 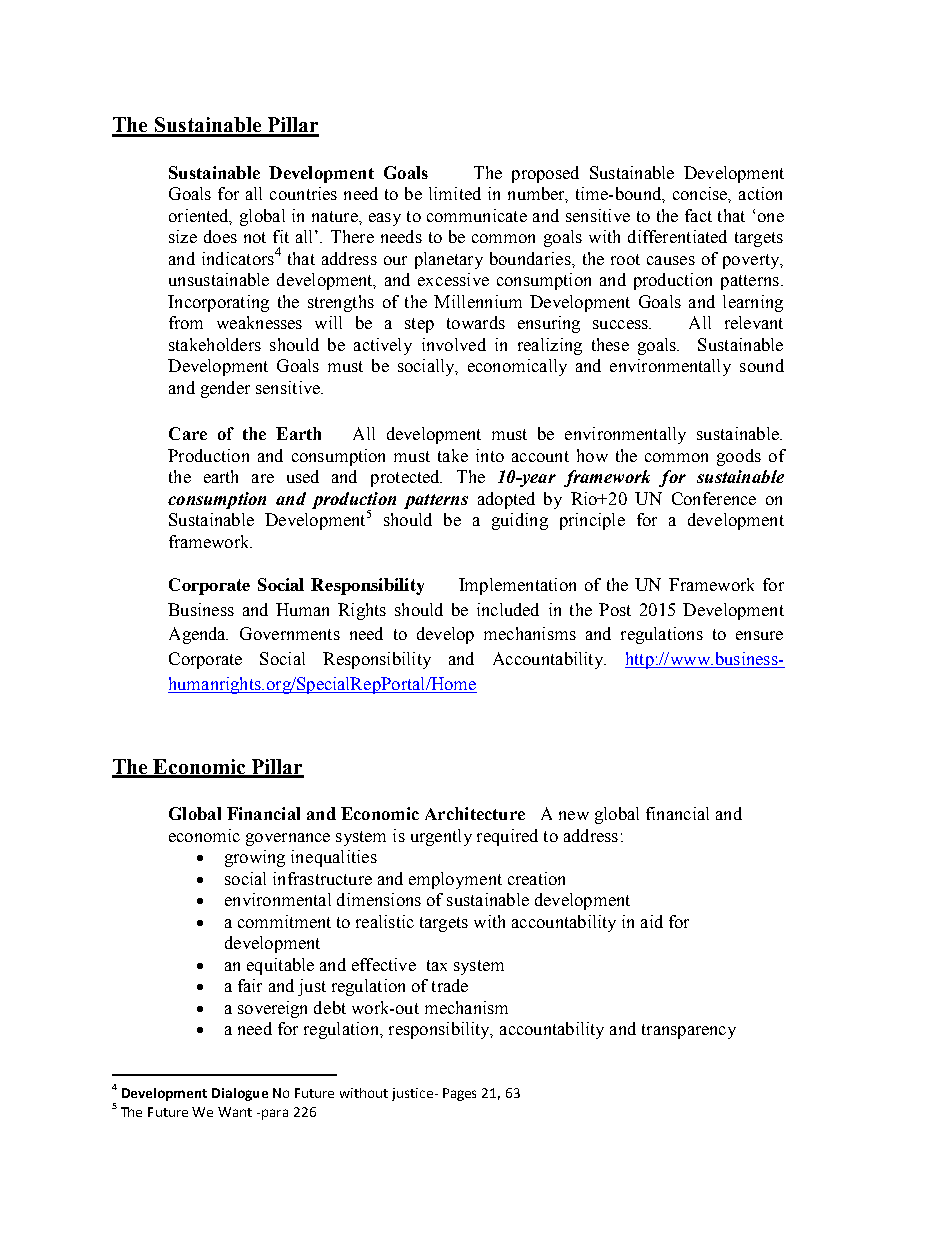 I want to click on included, so click(x=508, y=609).
